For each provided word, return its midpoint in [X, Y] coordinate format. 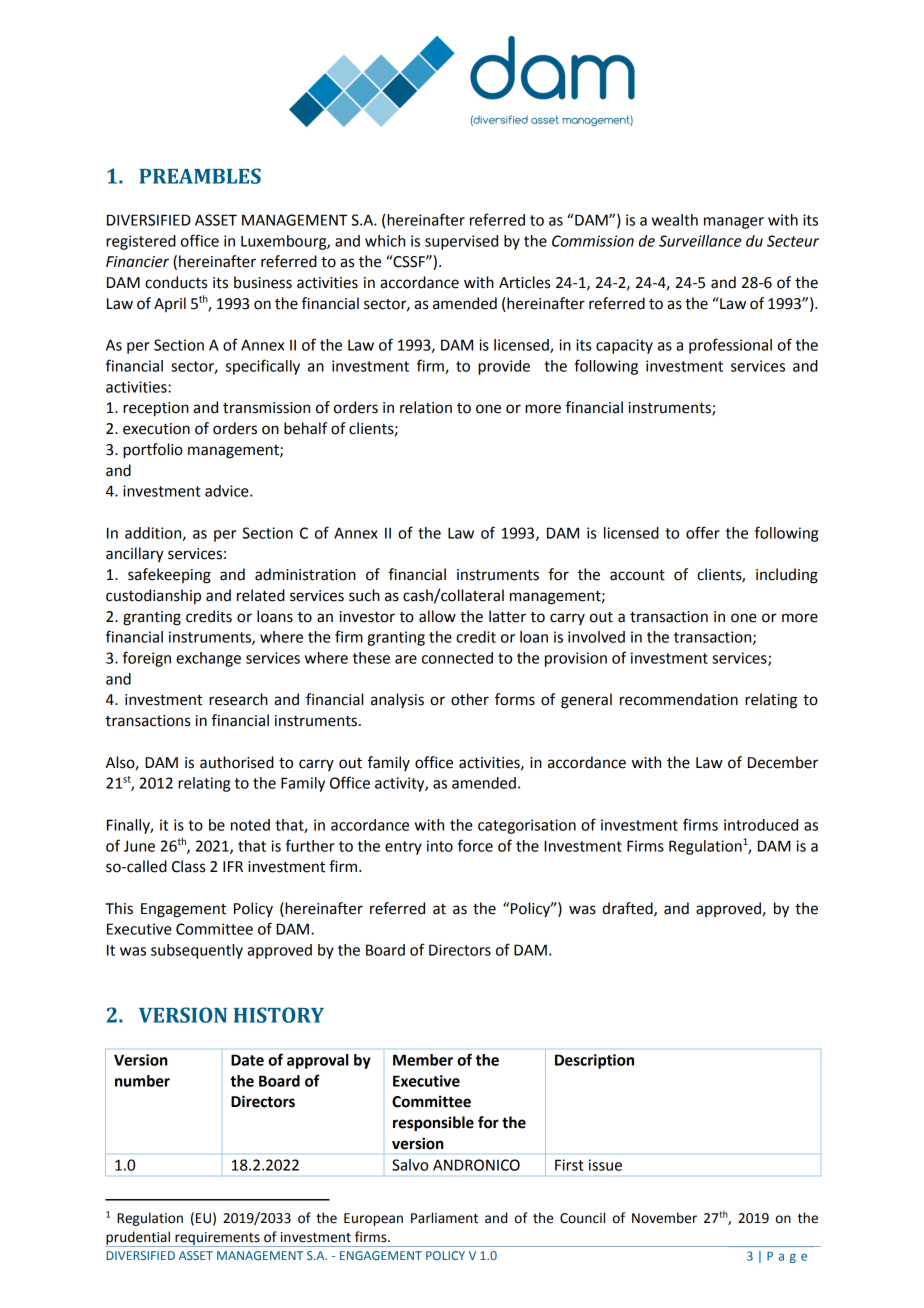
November [664, 1218]
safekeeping [169, 576]
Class [188, 866]
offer [703, 532]
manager [734, 223]
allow [437, 616]
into [440, 846]
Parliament [444, 1218]
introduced [761, 825]
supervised [461, 242]
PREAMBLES [200, 176]
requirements [217, 1239]
